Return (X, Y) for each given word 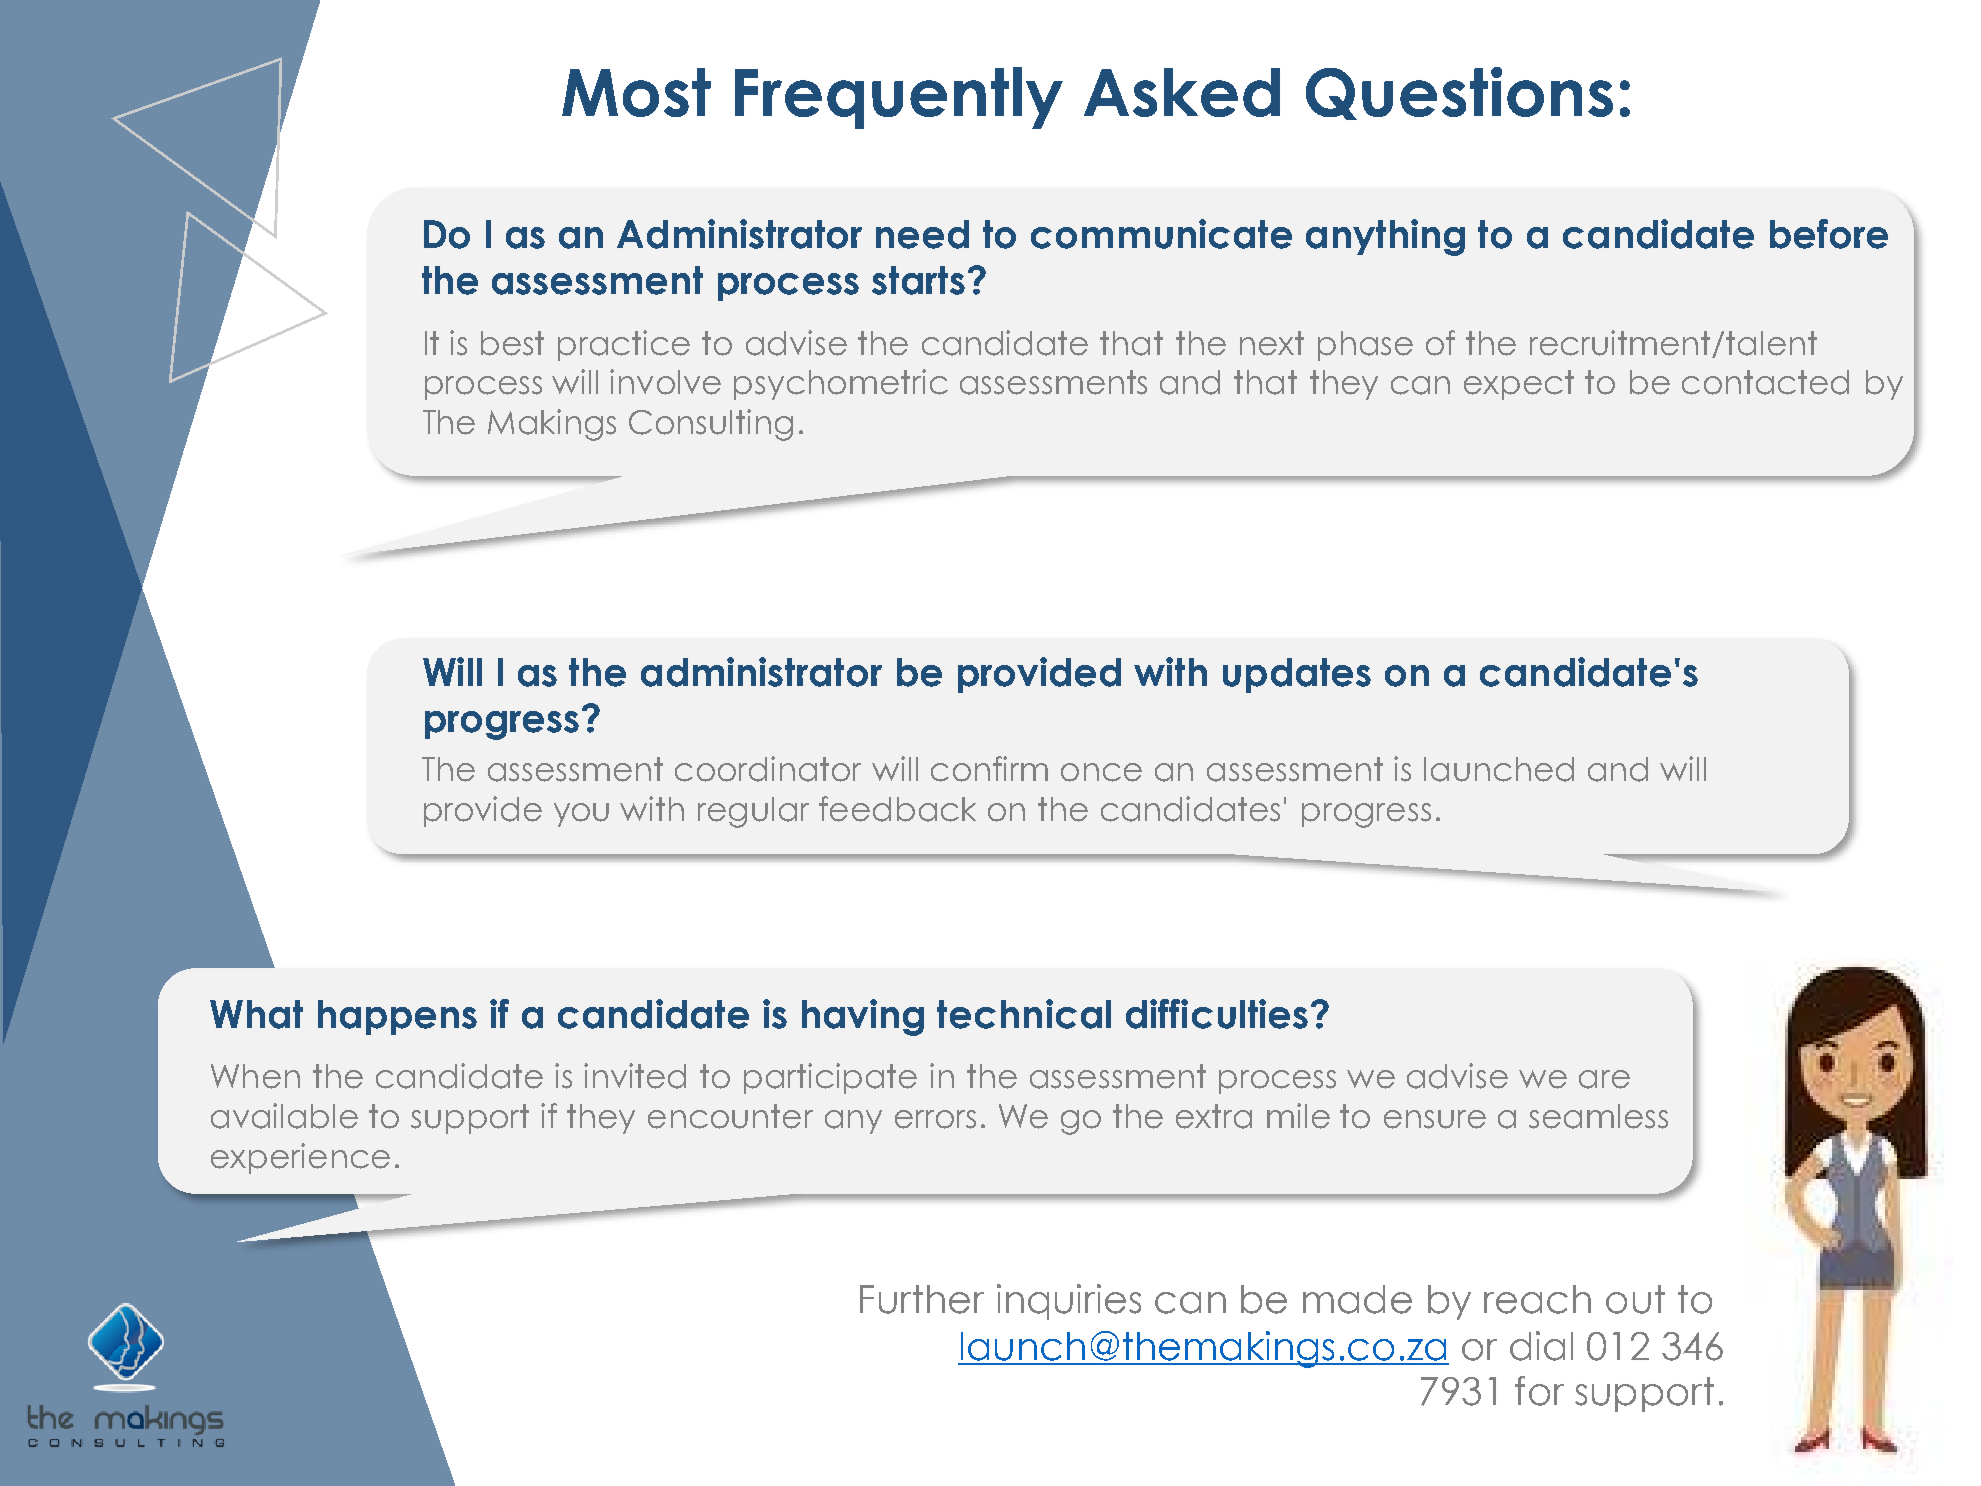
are (1604, 1079)
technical (1024, 1014)
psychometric (841, 384)
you (581, 815)
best (512, 343)
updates (1297, 675)
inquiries (1069, 1302)
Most (636, 92)
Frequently (899, 98)
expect (1519, 385)
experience (300, 1158)
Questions (1459, 93)
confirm (989, 769)
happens (397, 1017)
